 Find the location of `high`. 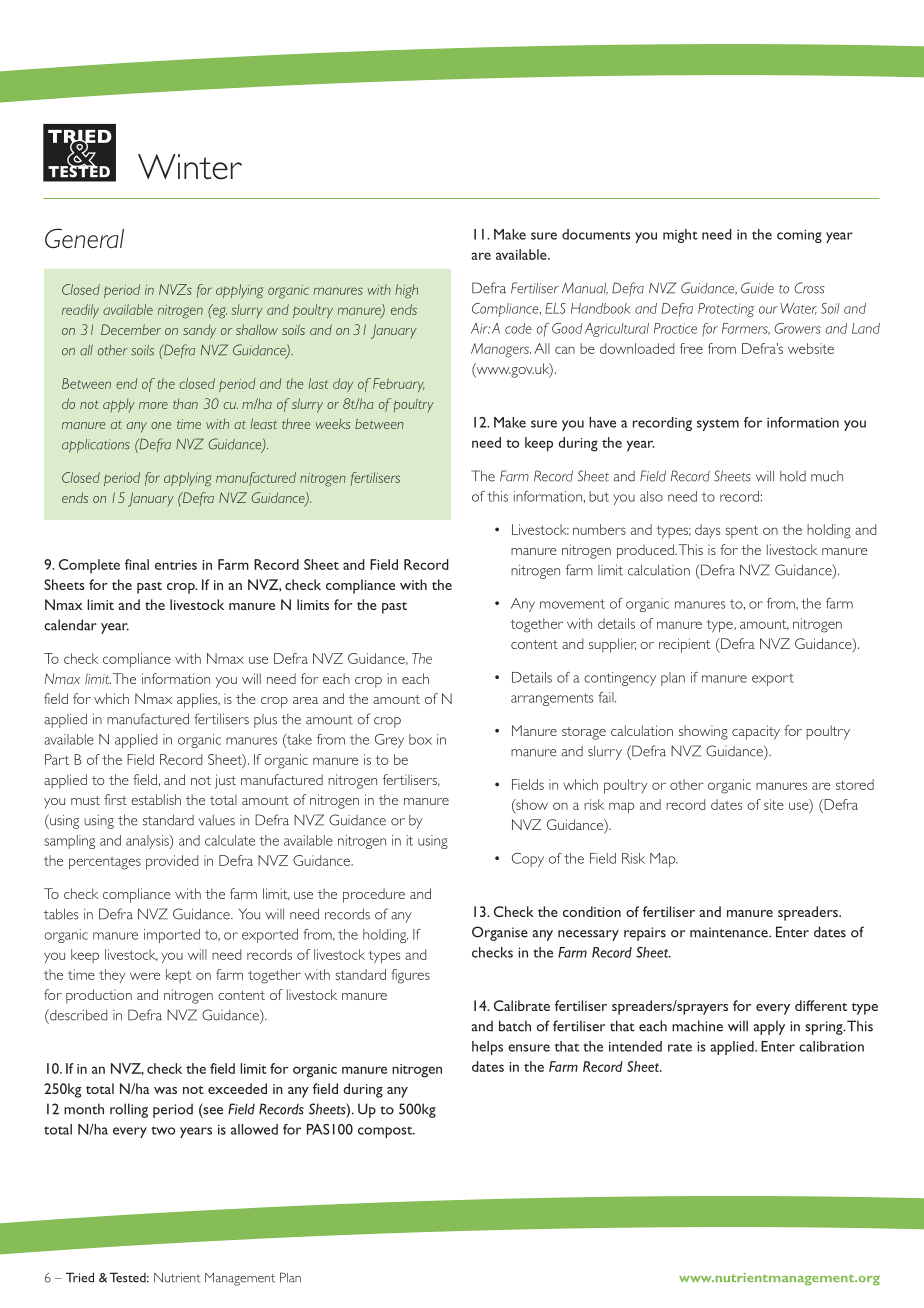

high is located at coordinates (407, 291).
